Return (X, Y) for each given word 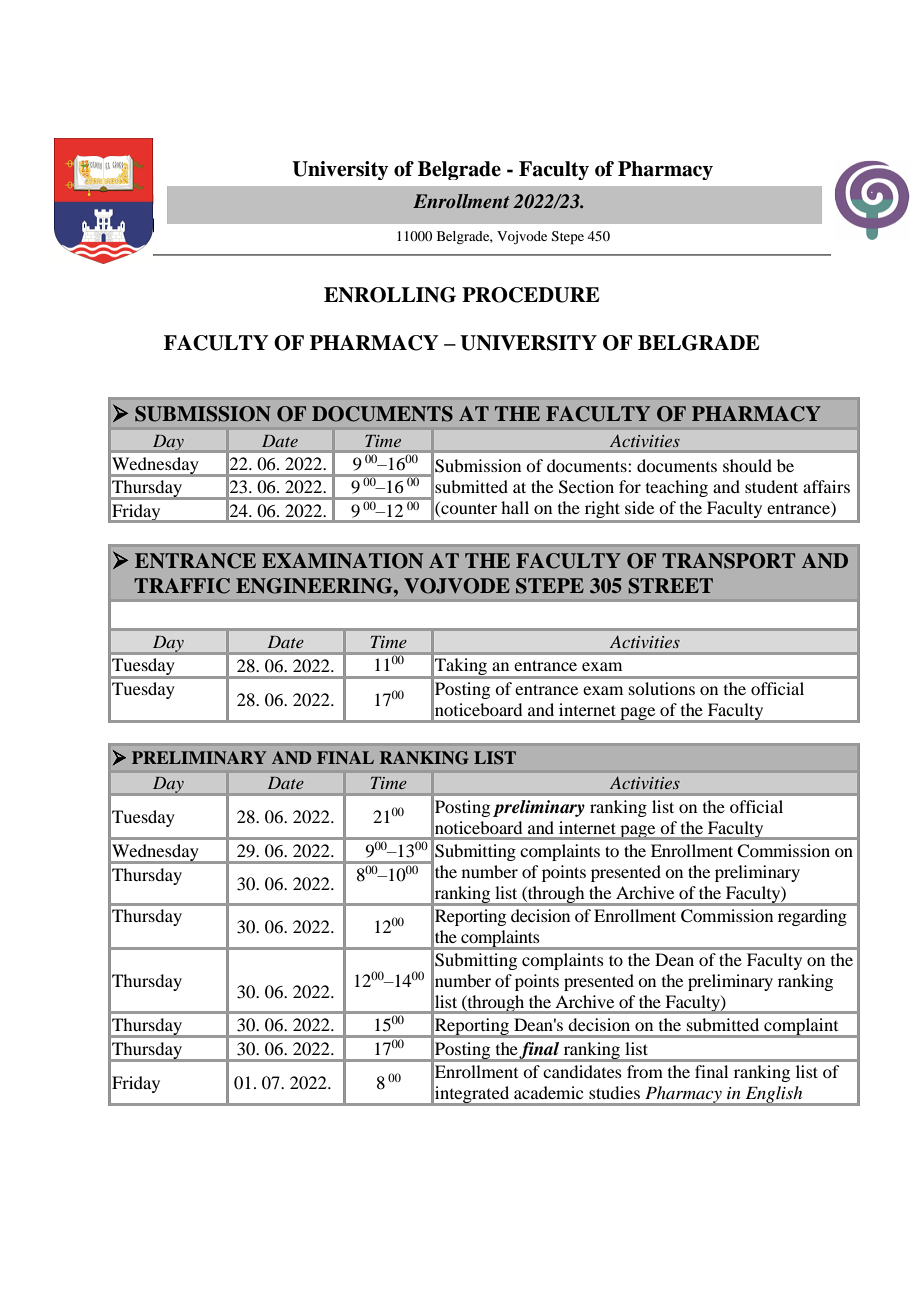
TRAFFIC (182, 586)
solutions (662, 688)
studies (614, 1092)
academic (548, 1092)
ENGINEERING (315, 586)
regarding (812, 917)
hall (515, 507)
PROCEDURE (530, 295)
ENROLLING (390, 295)
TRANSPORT (728, 561)
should (747, 465)
